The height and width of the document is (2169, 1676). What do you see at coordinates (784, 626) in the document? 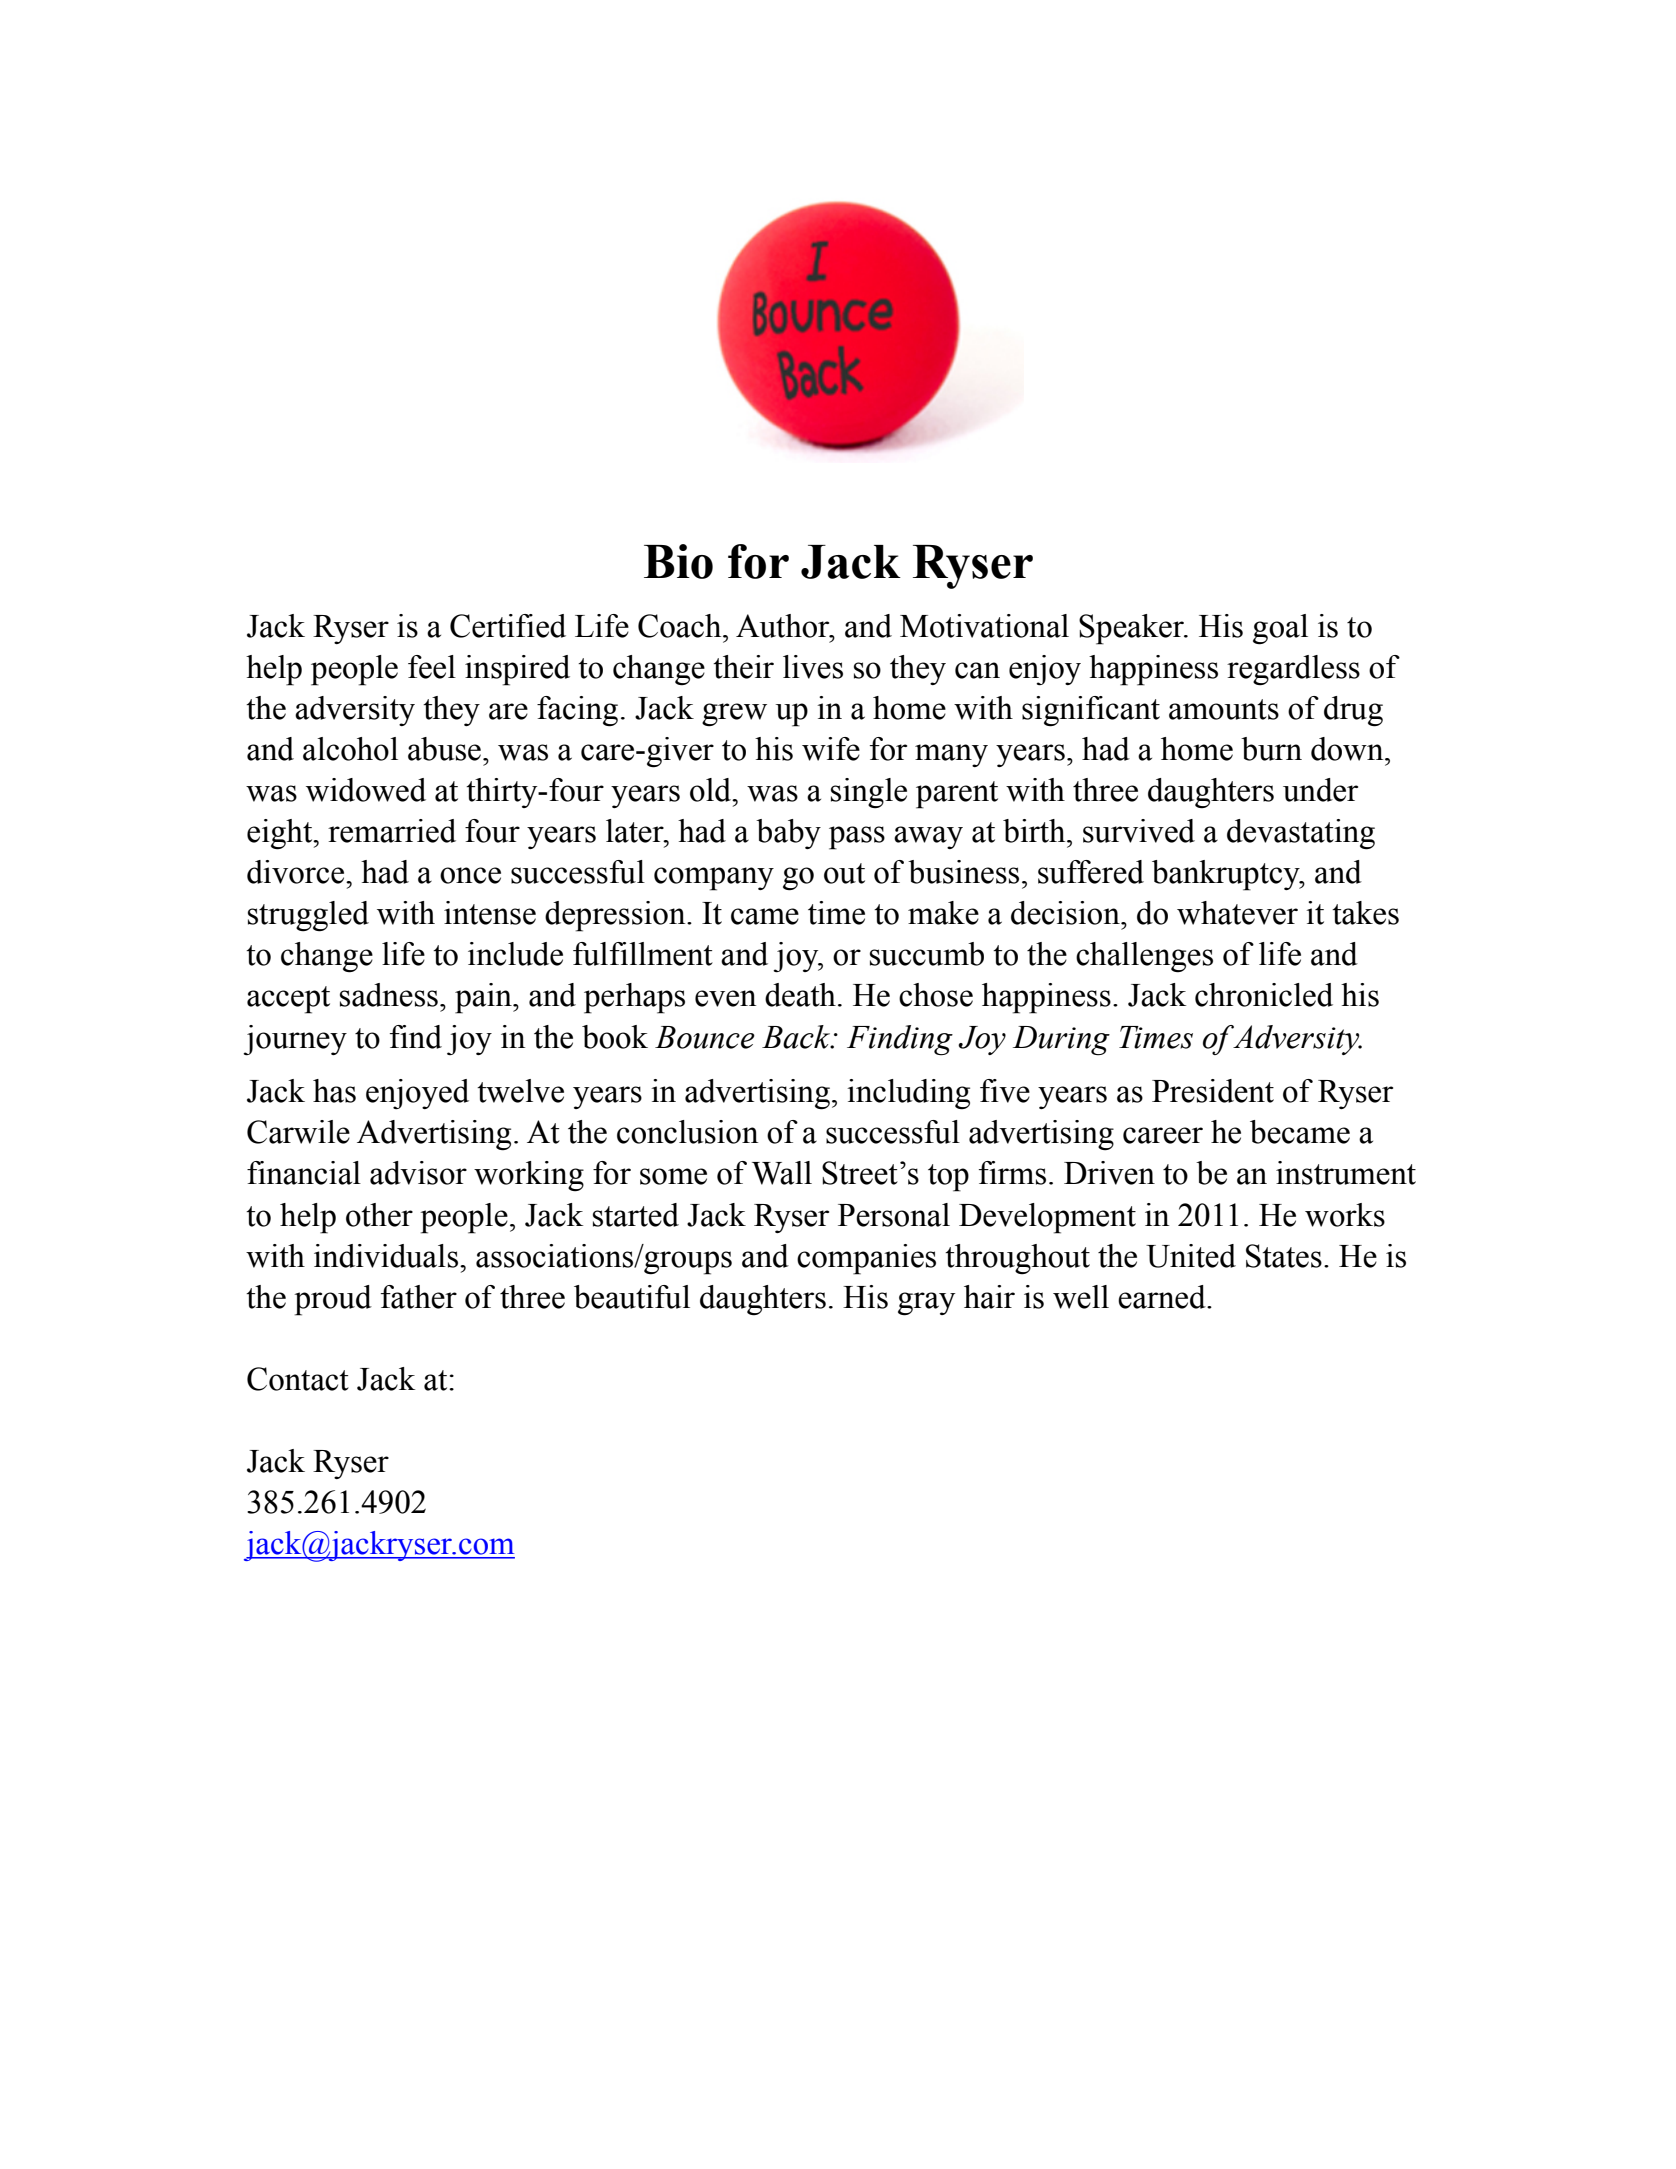
I see `Author` at bounding box center [784, 626].
